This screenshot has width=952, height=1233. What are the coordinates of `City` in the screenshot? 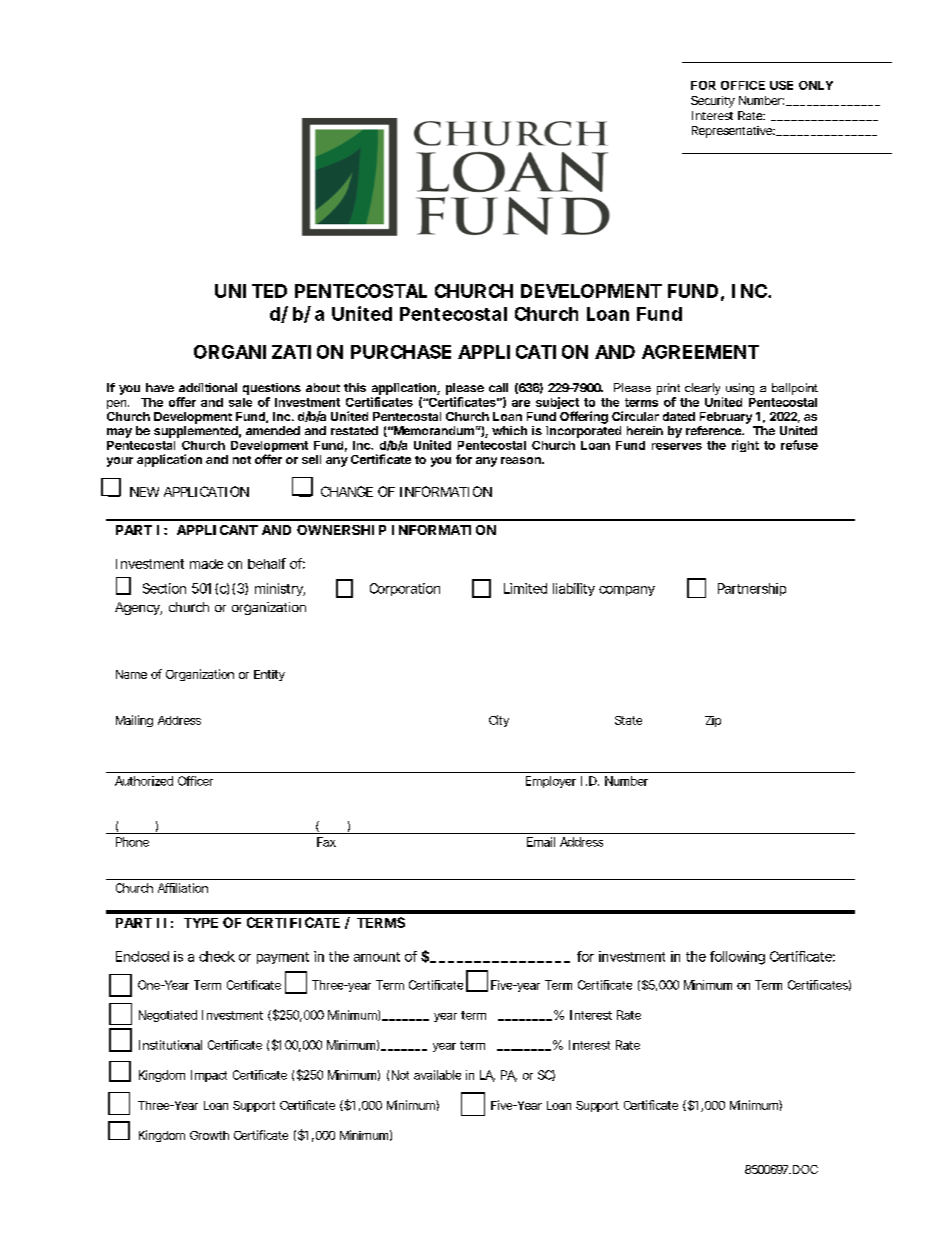 It's located at (499, 721).
